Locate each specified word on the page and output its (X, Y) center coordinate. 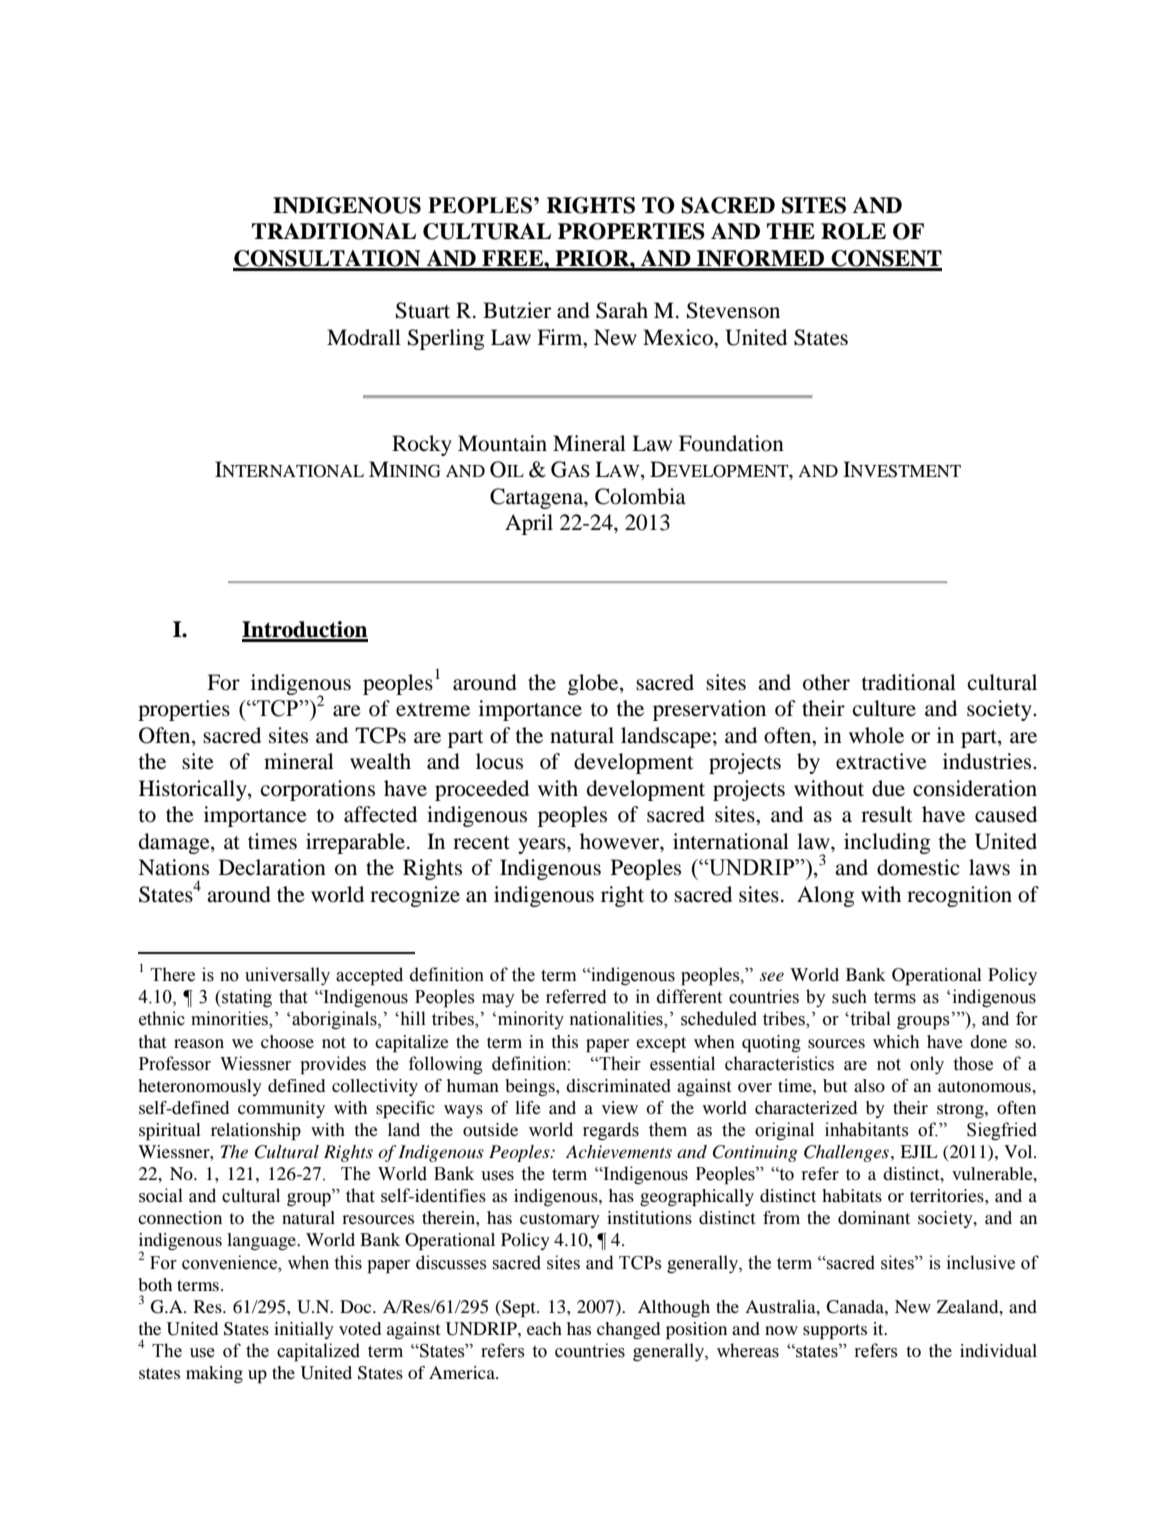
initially (304, 1330)
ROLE (853, 231)
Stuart (423, 310)
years (543, 846)
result (887, 814)
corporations (318, 790)
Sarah (622, 310)
